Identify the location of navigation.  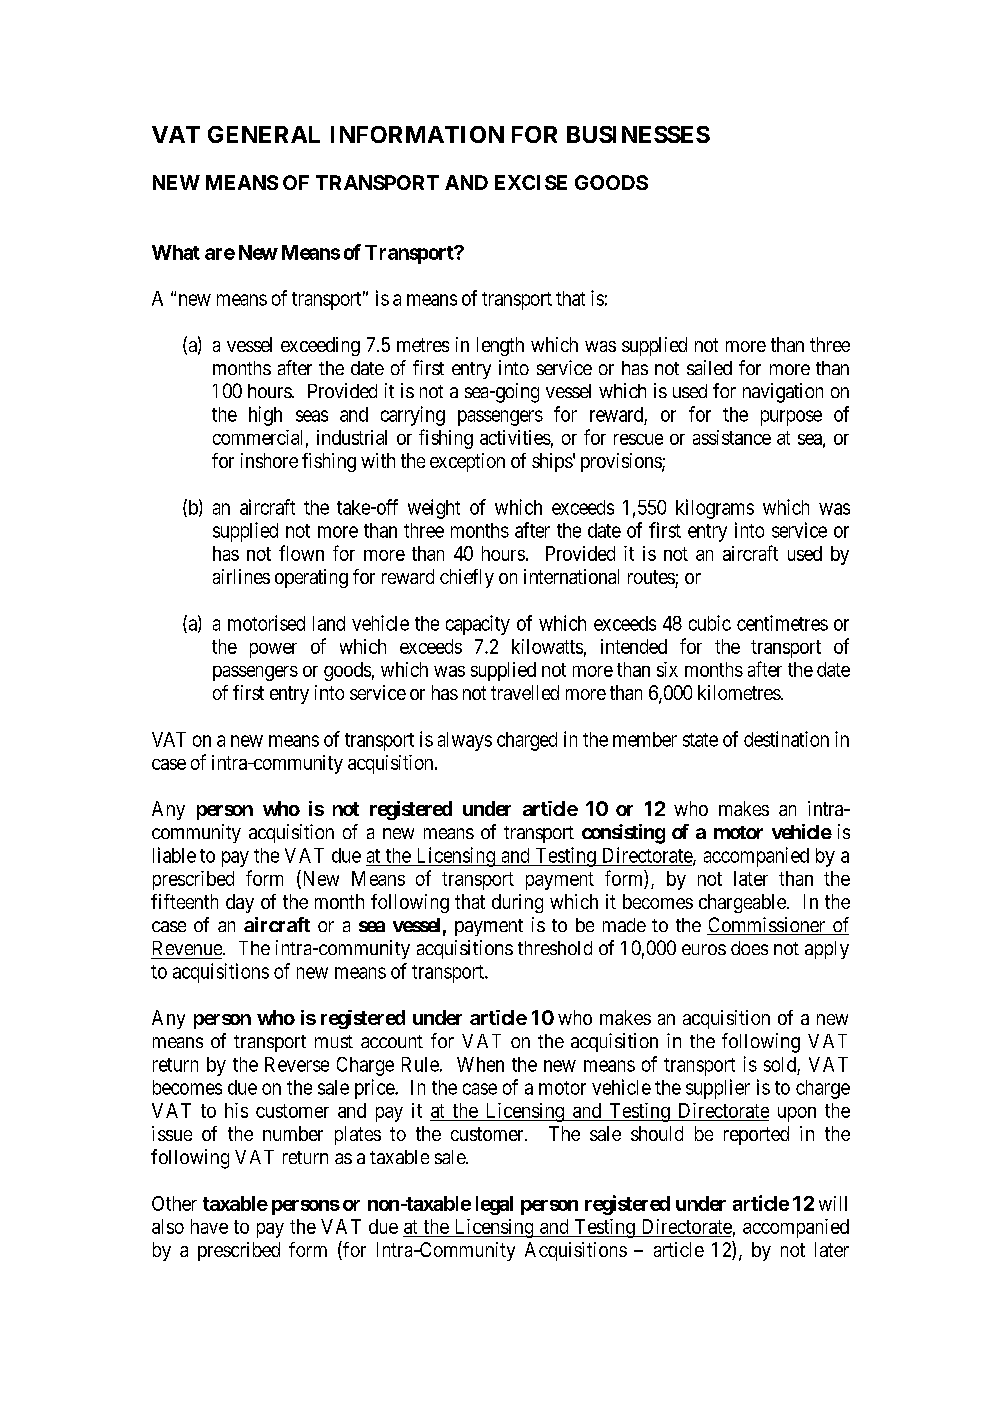
(783, 393).
